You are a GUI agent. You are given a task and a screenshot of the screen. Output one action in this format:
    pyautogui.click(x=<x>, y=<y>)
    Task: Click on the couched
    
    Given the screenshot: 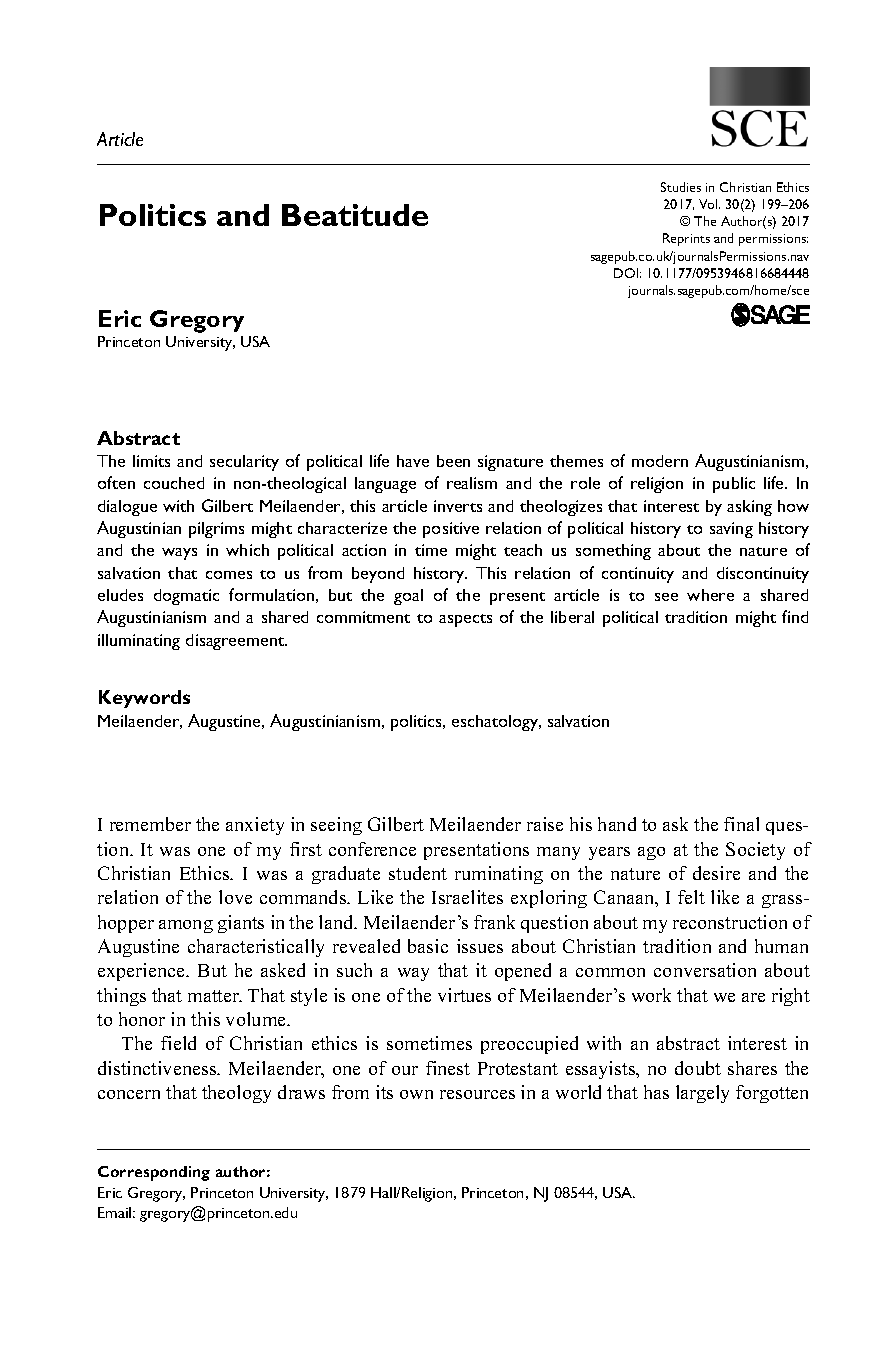 What is the action you would take?
    pyautogui.click(x=174, y=483)
